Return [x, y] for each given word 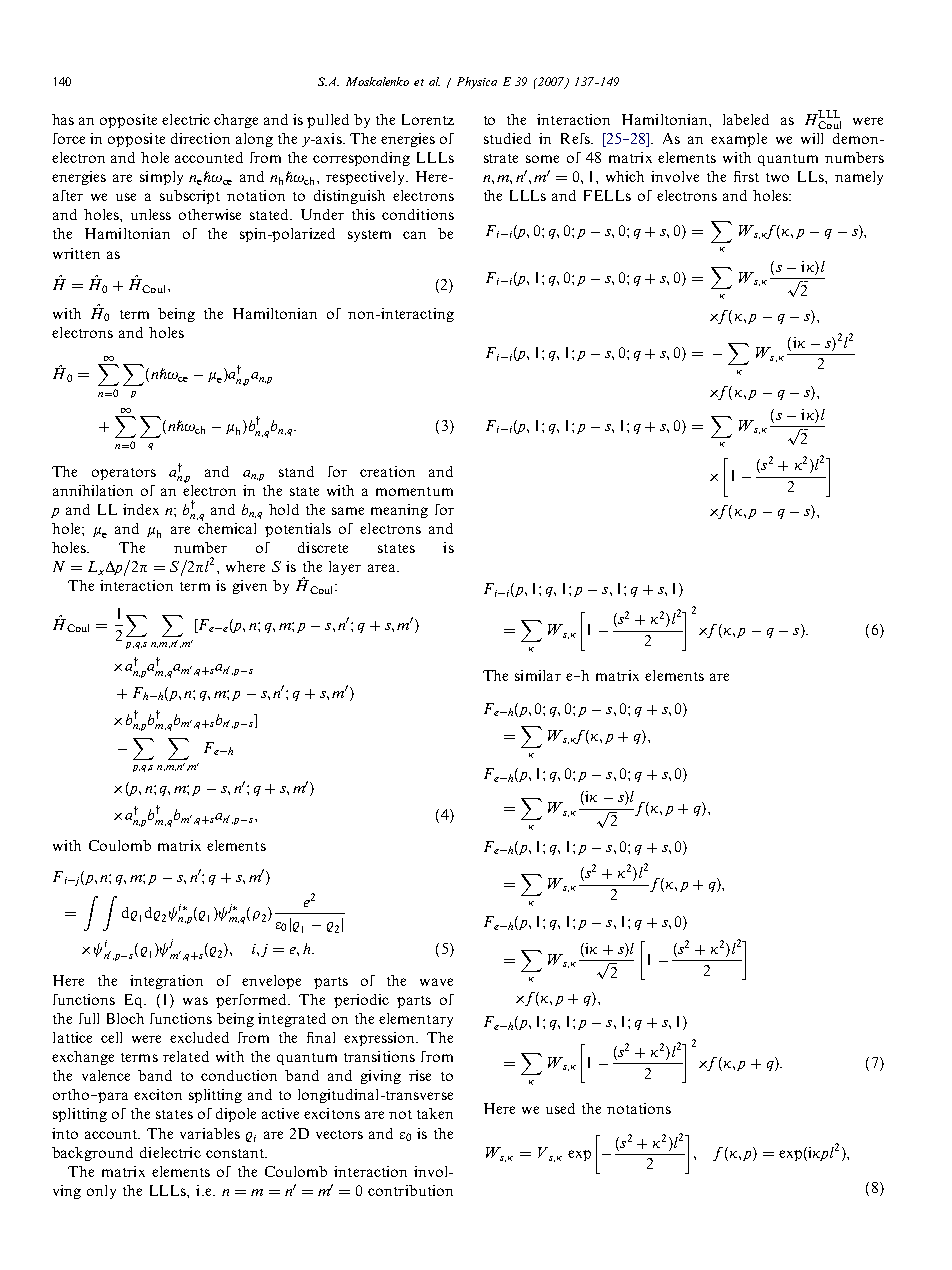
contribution [410, 1190]
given [250, 587]
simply [161, 178]
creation [387, 471]
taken [435, 1113]
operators [124, 474]
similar [538, 675]
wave [436, 982]
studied [507, 138]
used [560, 1108]
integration [166, 982]
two [777, 177]
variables [210, 1133]
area [383, 568]
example [739, 140]
